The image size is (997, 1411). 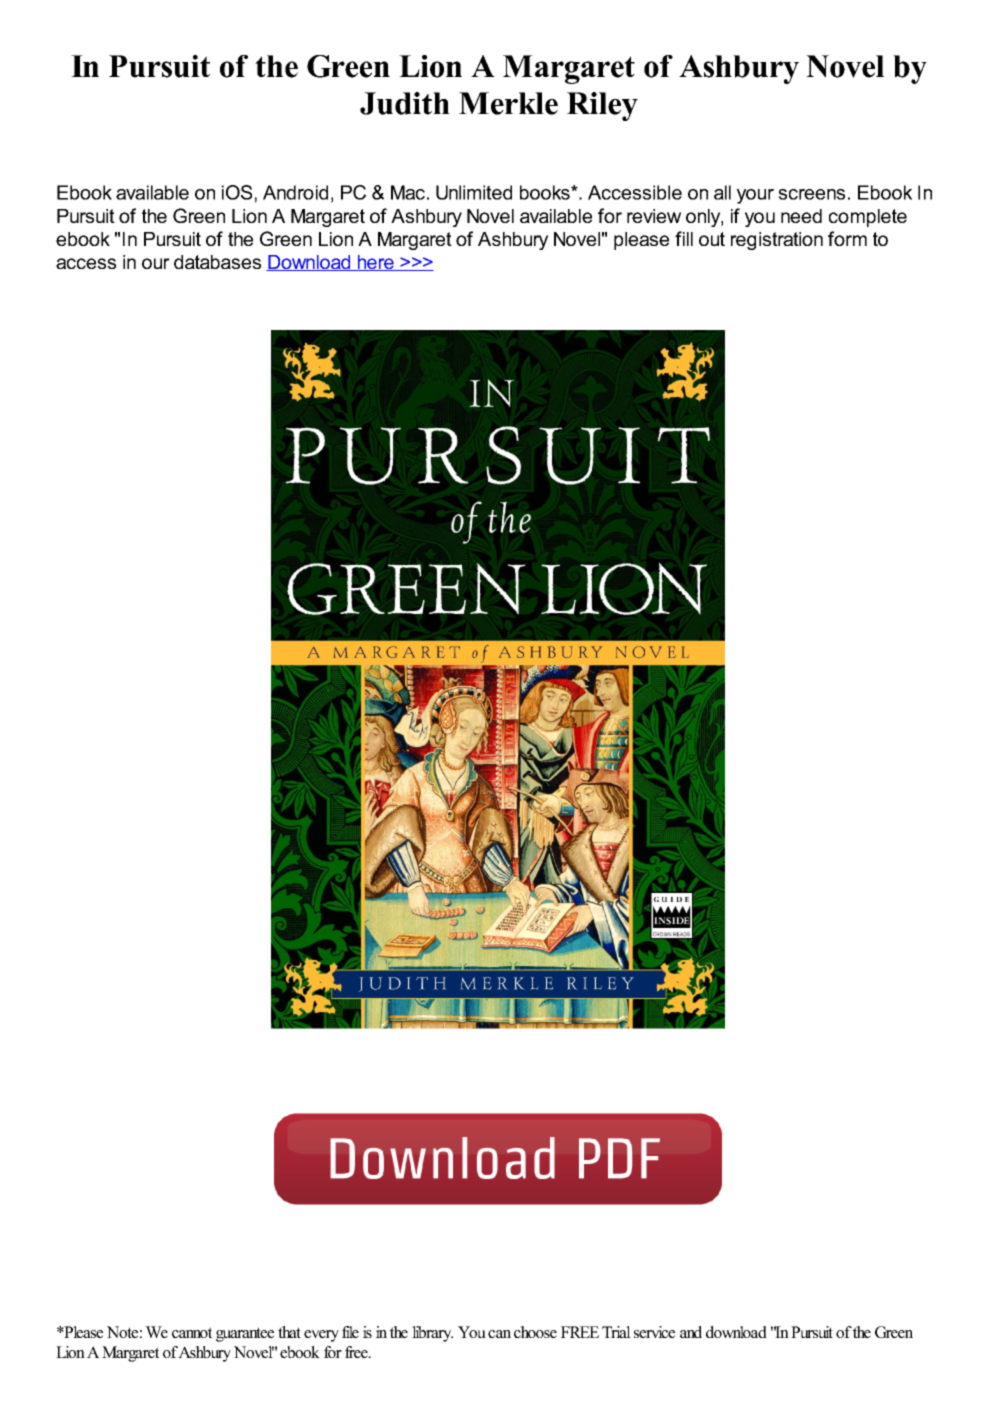 What do you see at coordinates (375, 263) in the screenshot?
I see `here` at bounding box center [375, 263].
